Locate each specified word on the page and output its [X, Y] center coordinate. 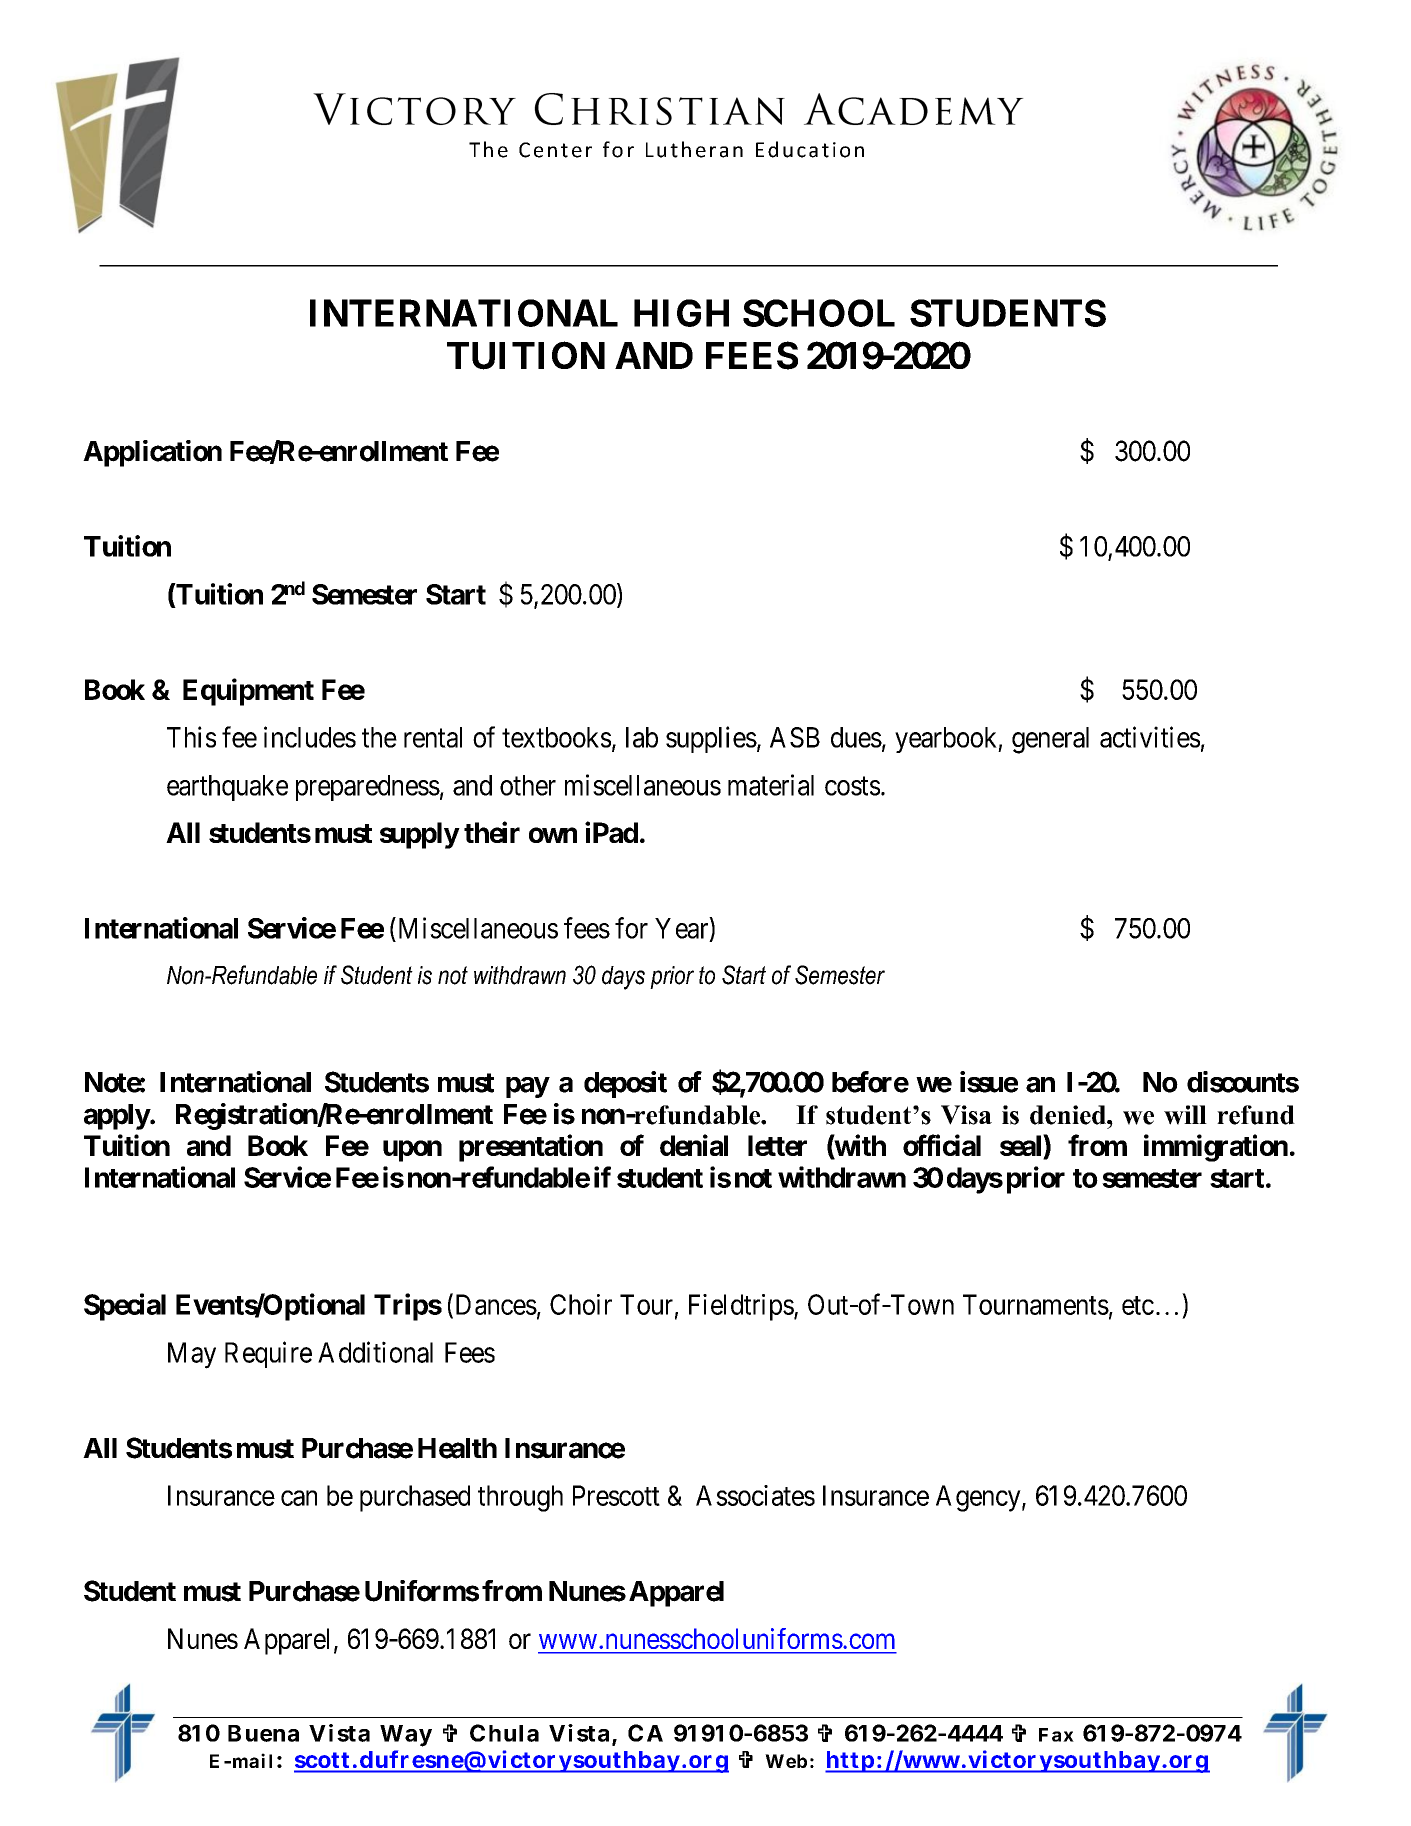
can [299, 1498]
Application [152, 453]
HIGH [681, 313]
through [520, 1498]
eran [719, 152]
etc [1138, 1305]
